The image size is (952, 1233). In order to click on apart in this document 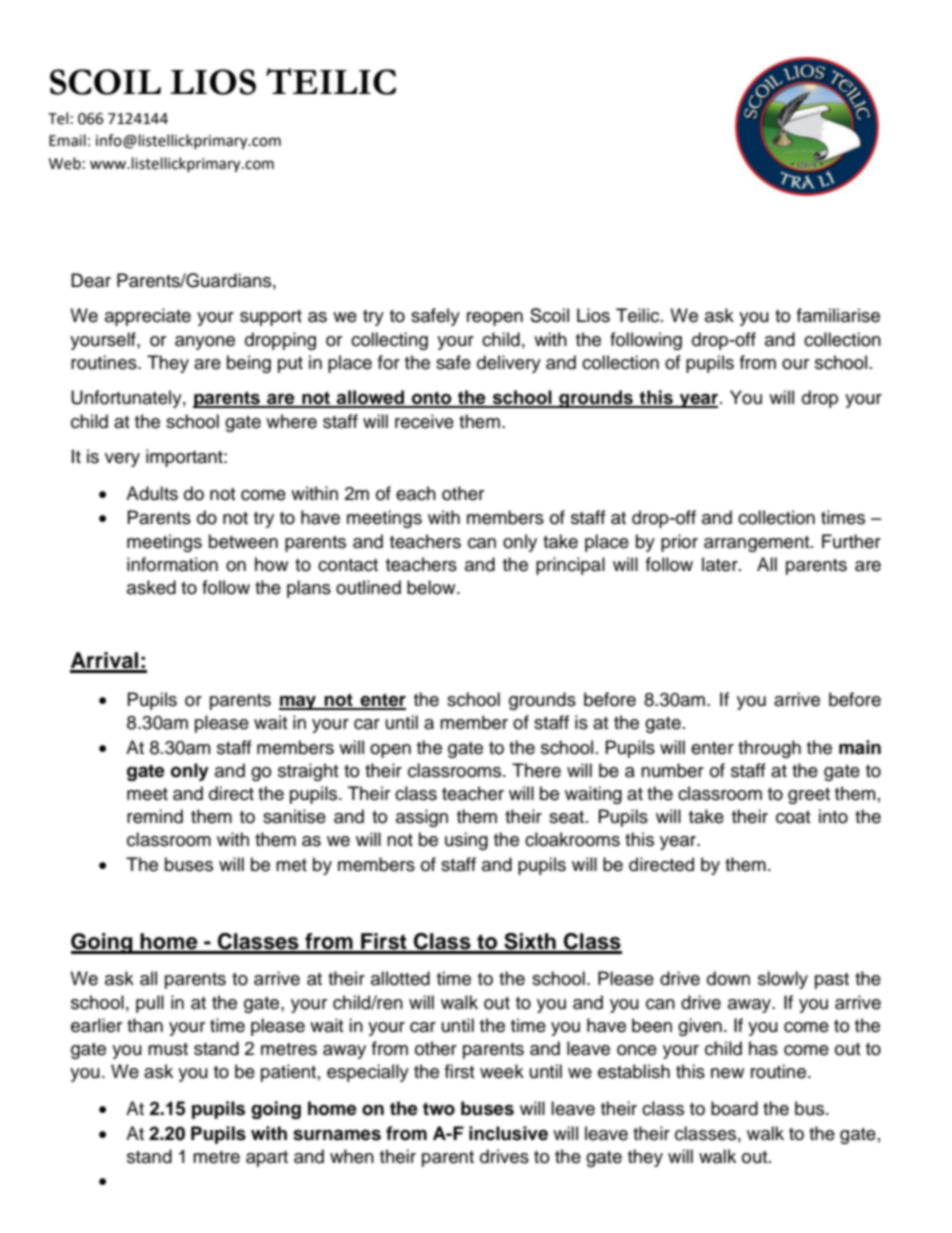, I will do `click(267, 1159)`.
